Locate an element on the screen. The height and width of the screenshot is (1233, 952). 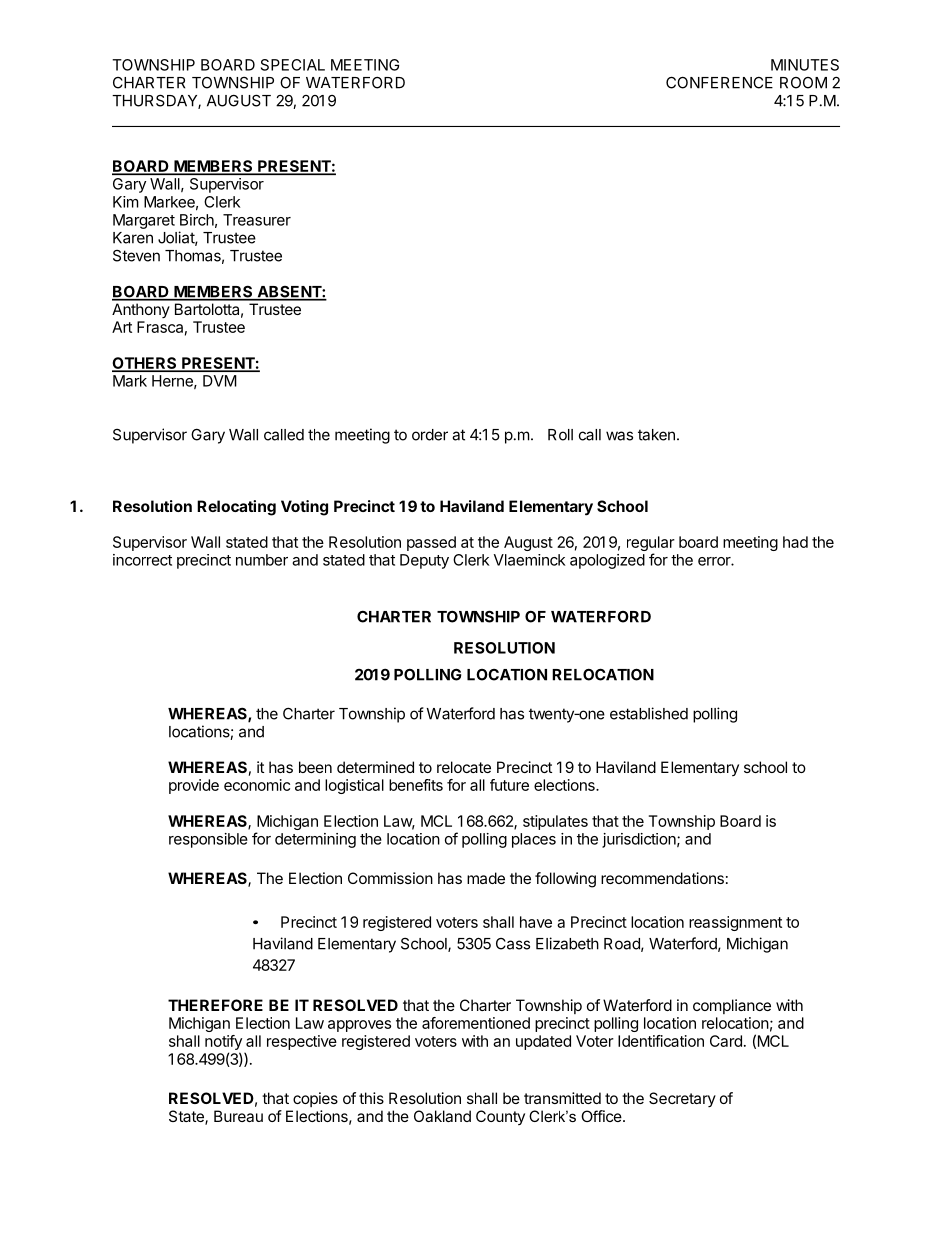
CONFERENCE is located at coordinates (719, 82).
